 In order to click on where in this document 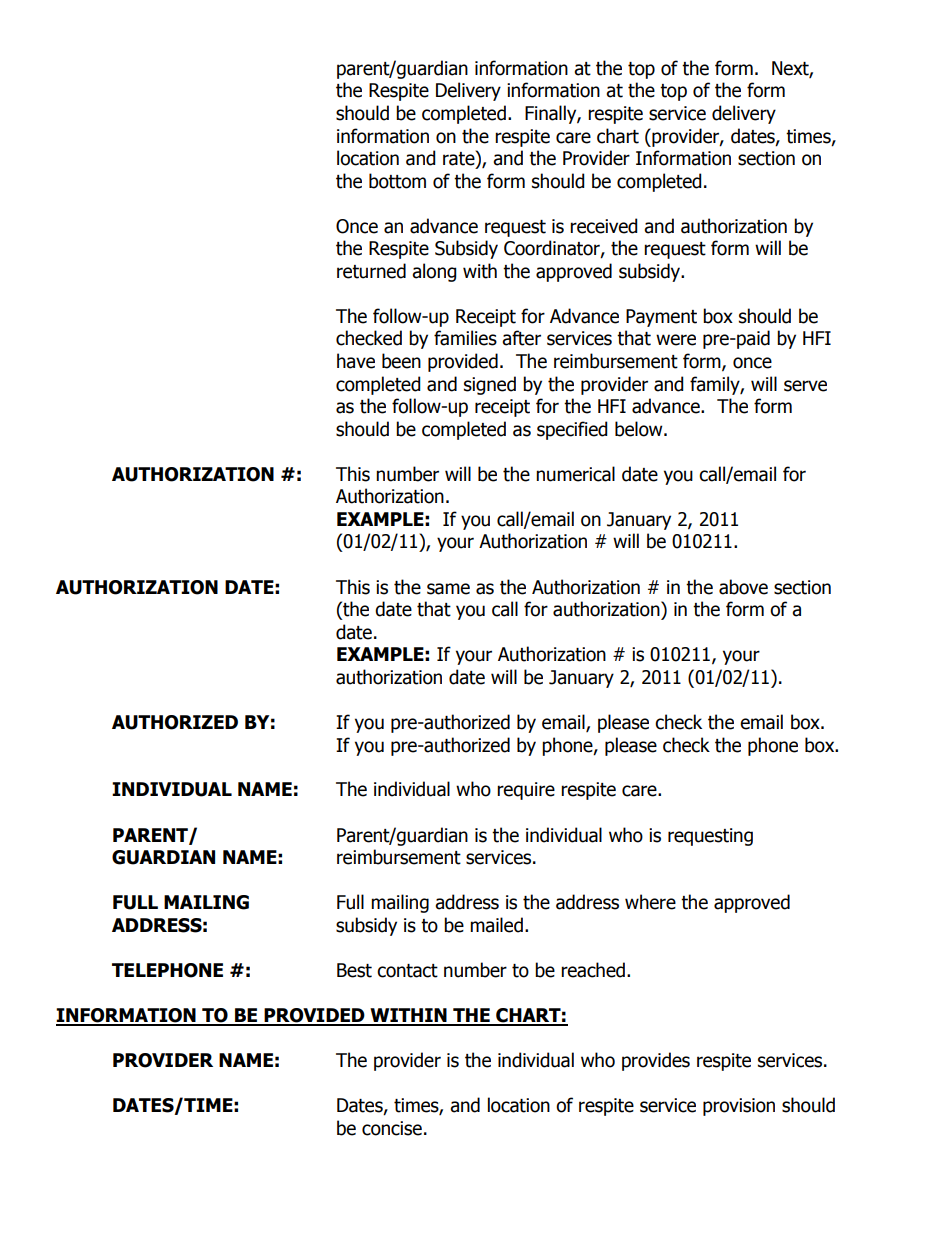, I will do `click(650, 902)`.
